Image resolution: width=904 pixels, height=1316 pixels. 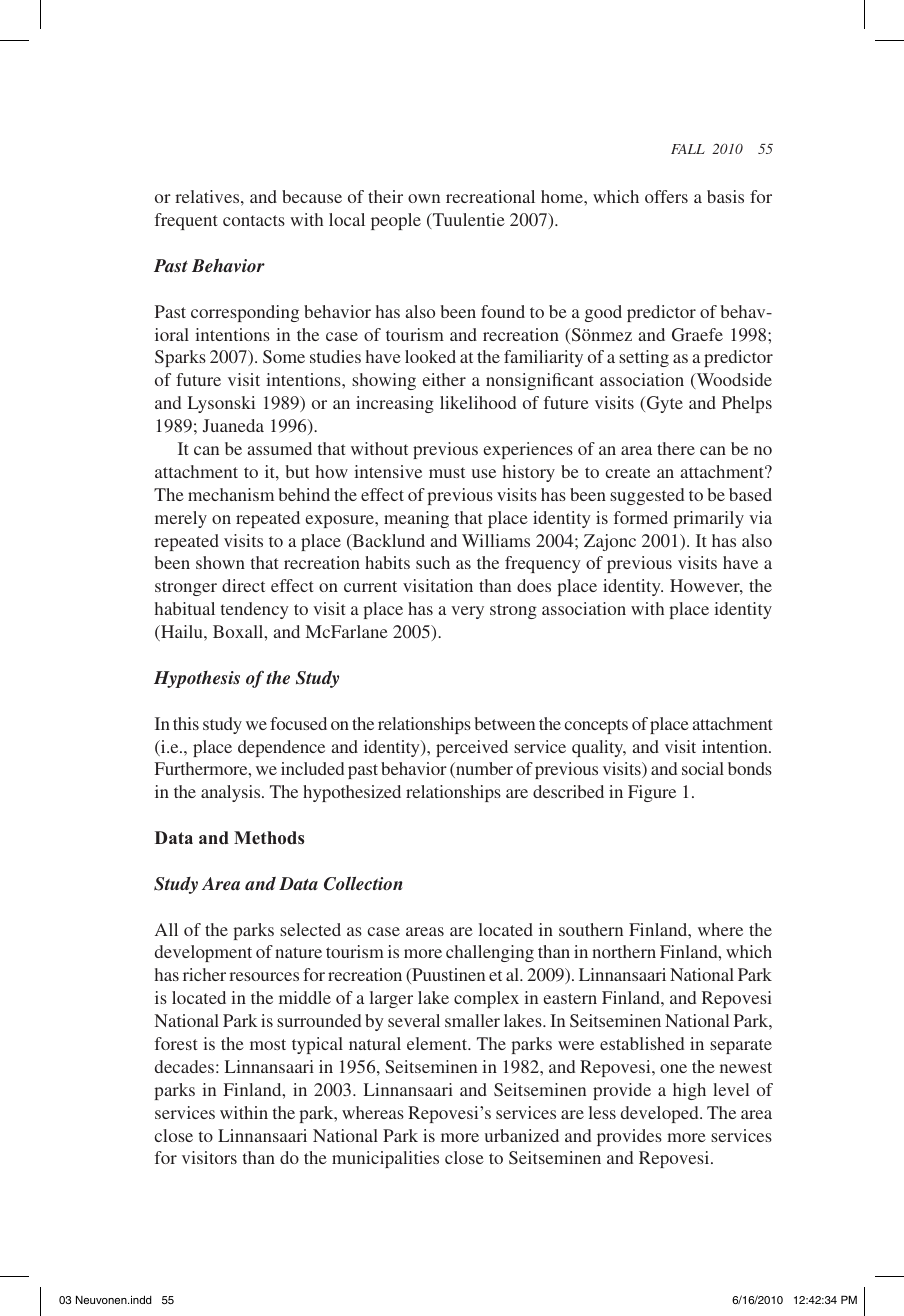 I want to click on urbanized, so click(x=522, y=1135).
